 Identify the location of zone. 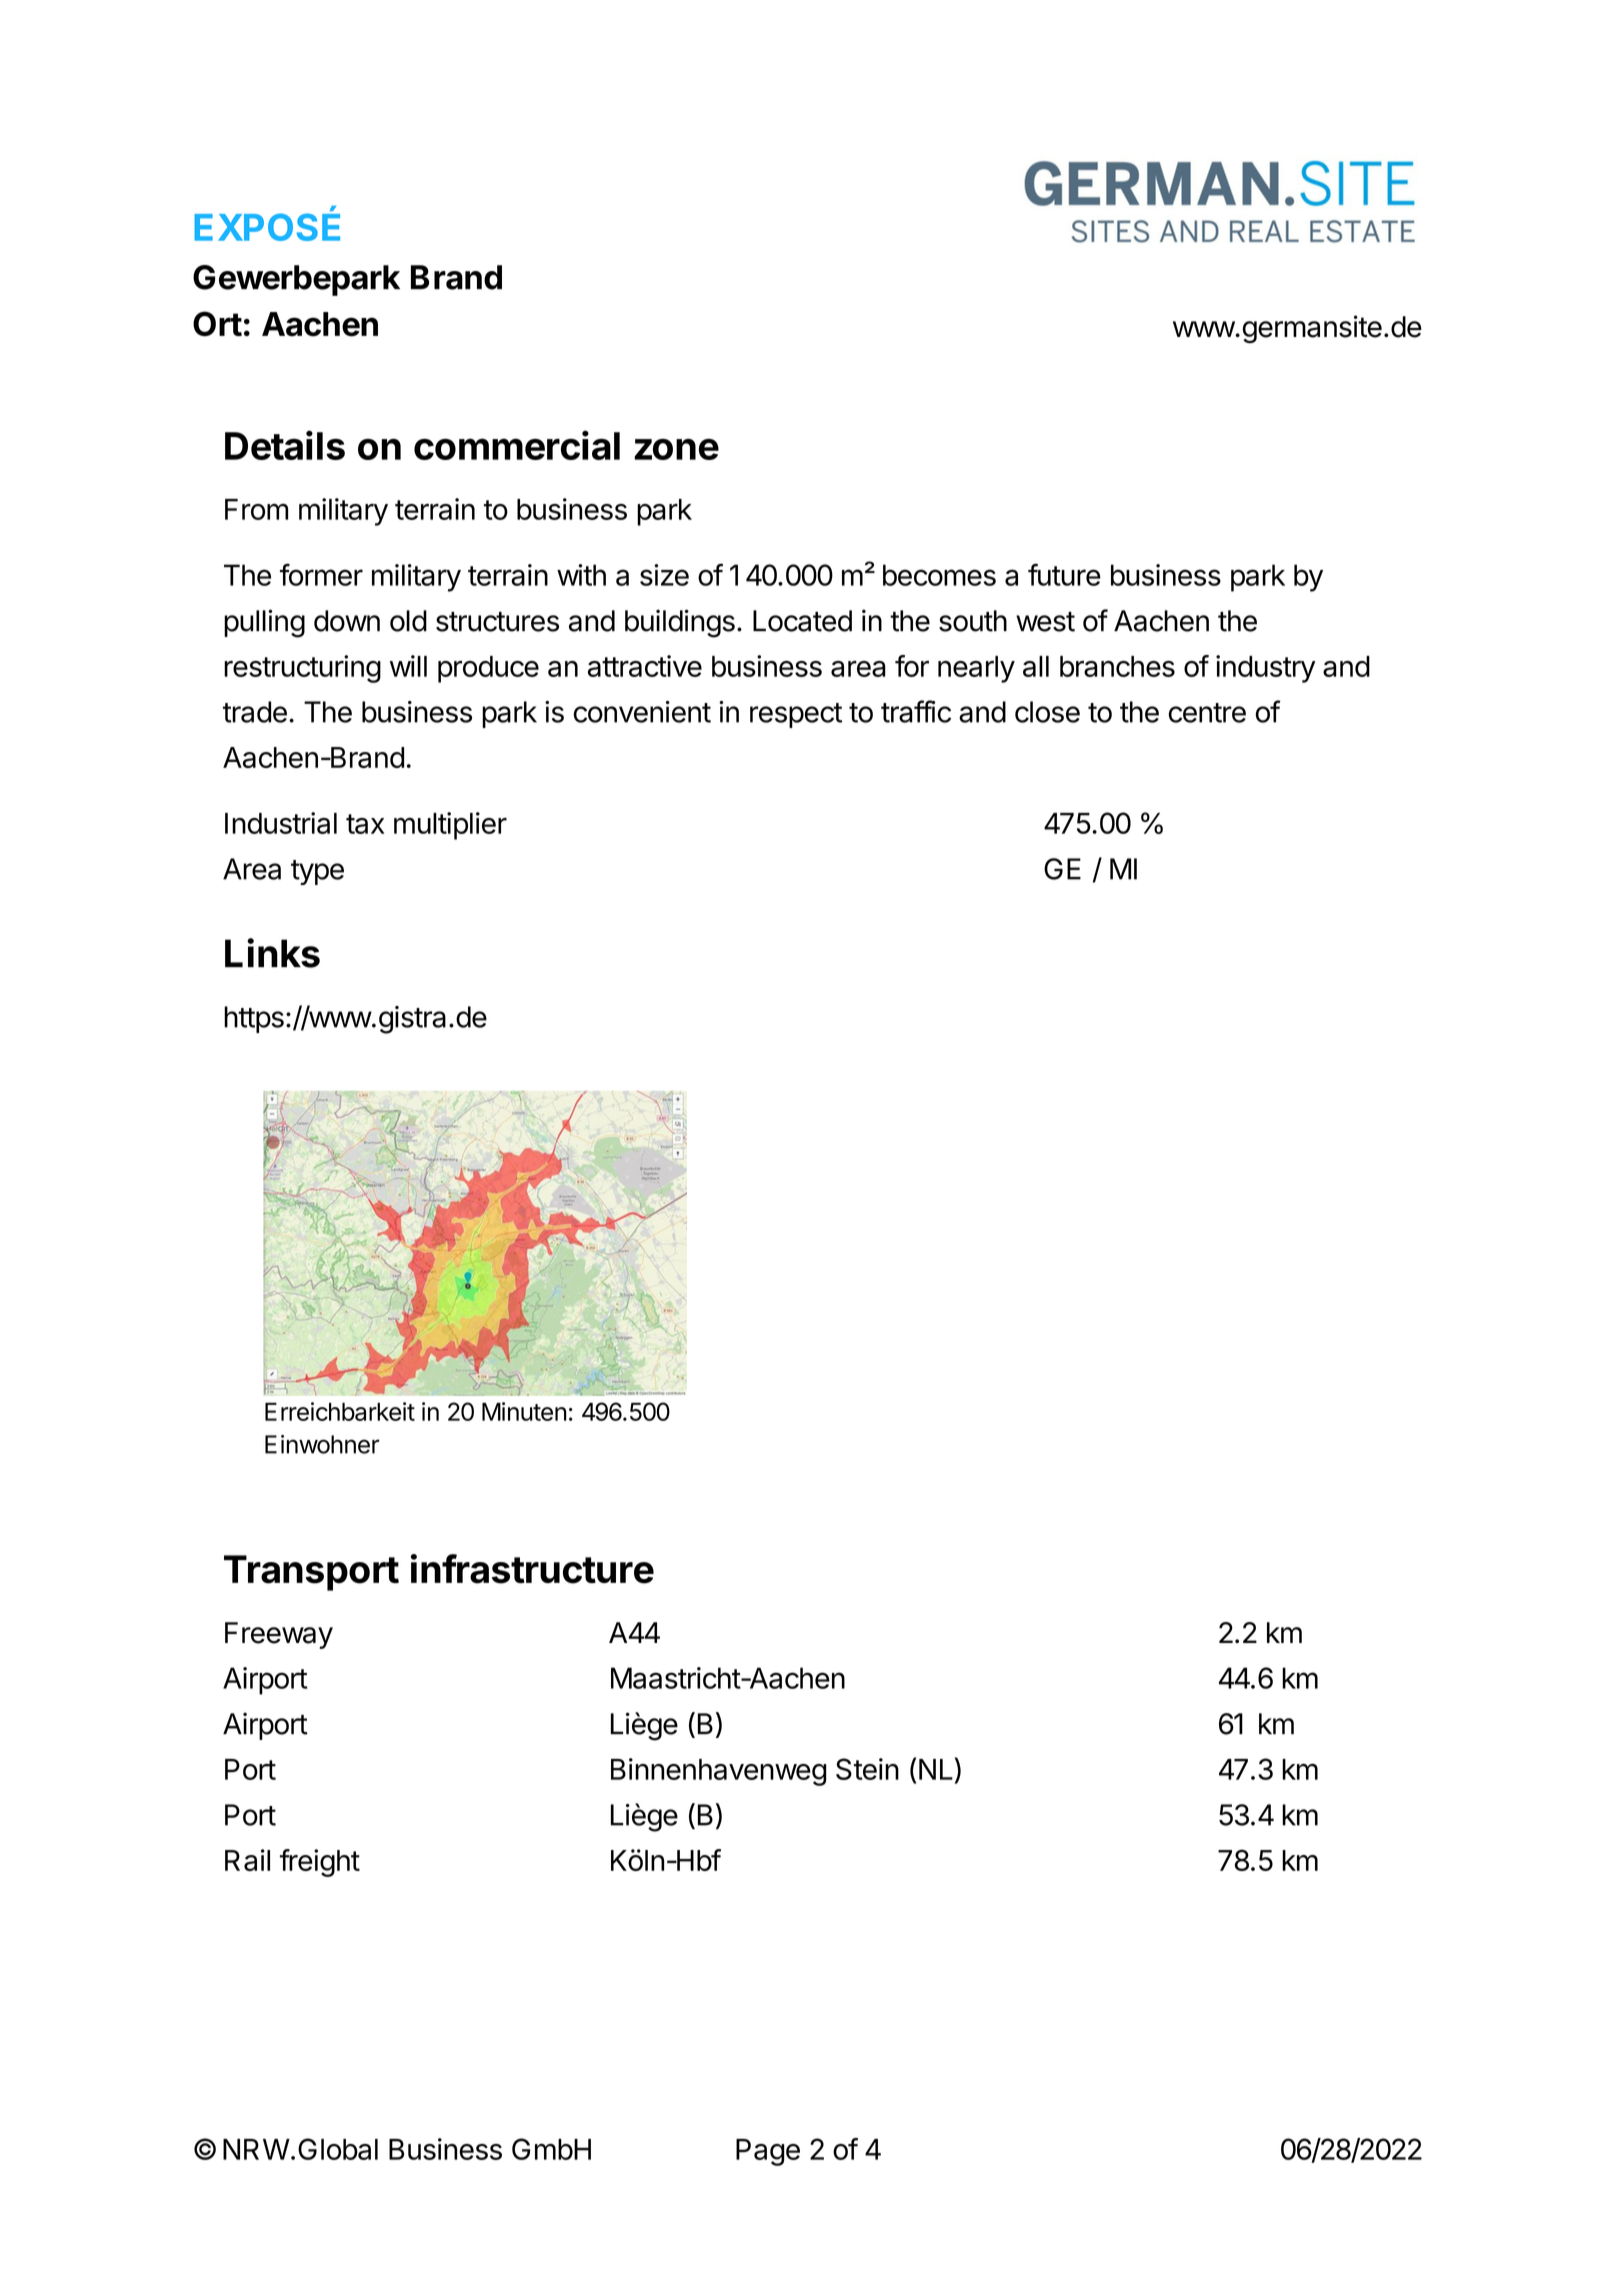
(676, 449).
